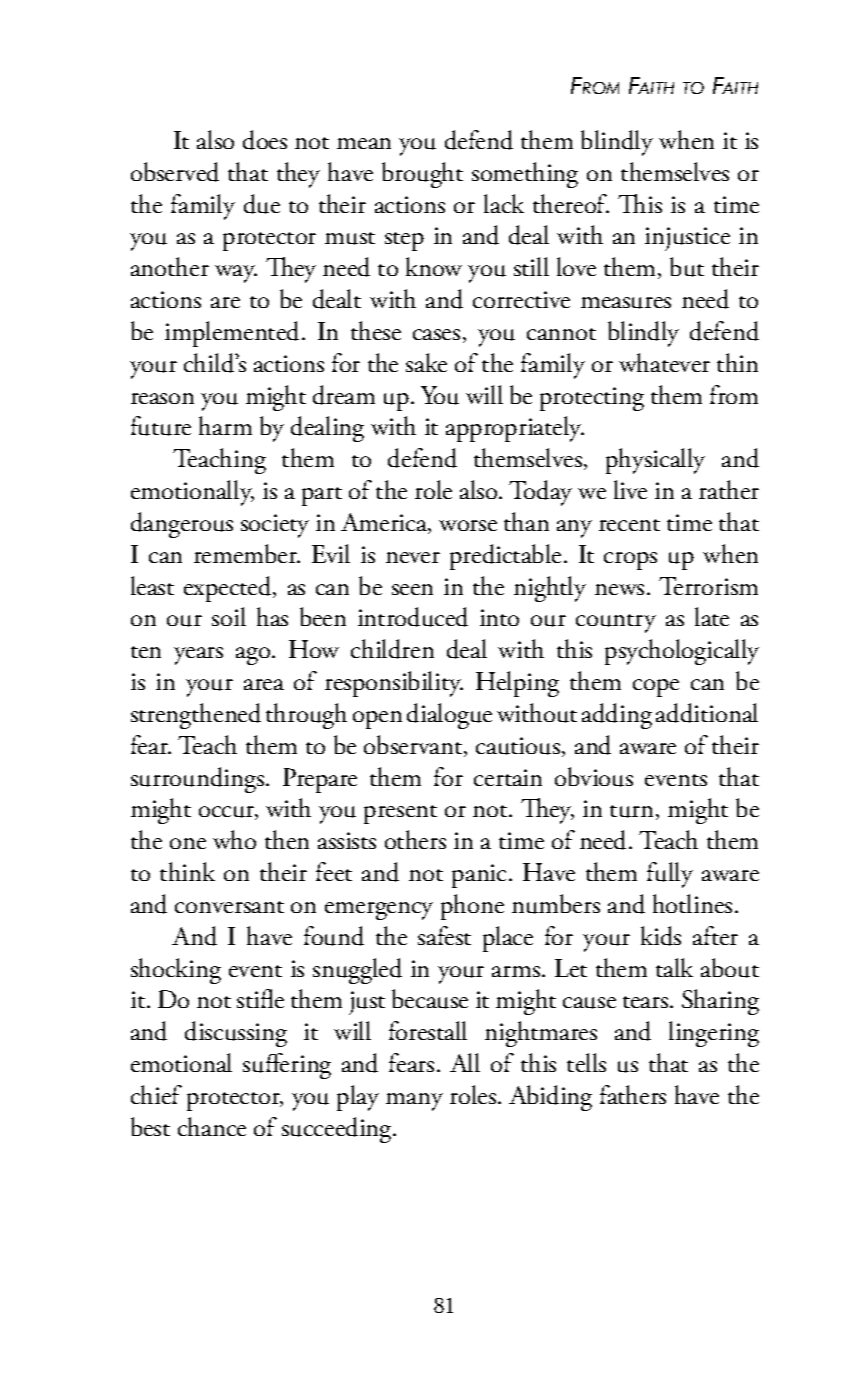 The width and height of the document is (868, 1389). I want to click on sake, so click(426, 362).
